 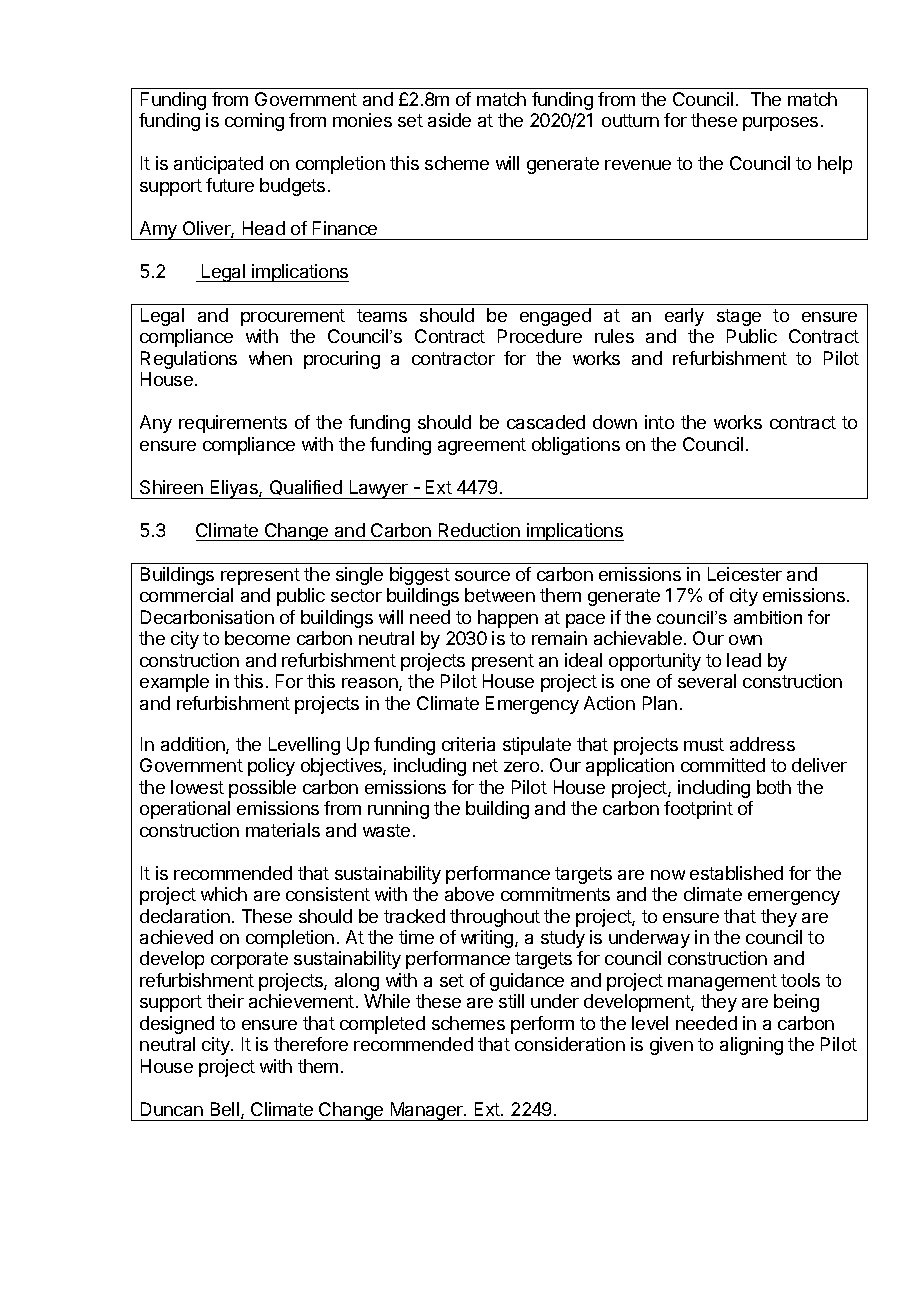 What do you see at coordinates (449, 120) in the page?
I see `aside` at bounding box center [449, 120].
